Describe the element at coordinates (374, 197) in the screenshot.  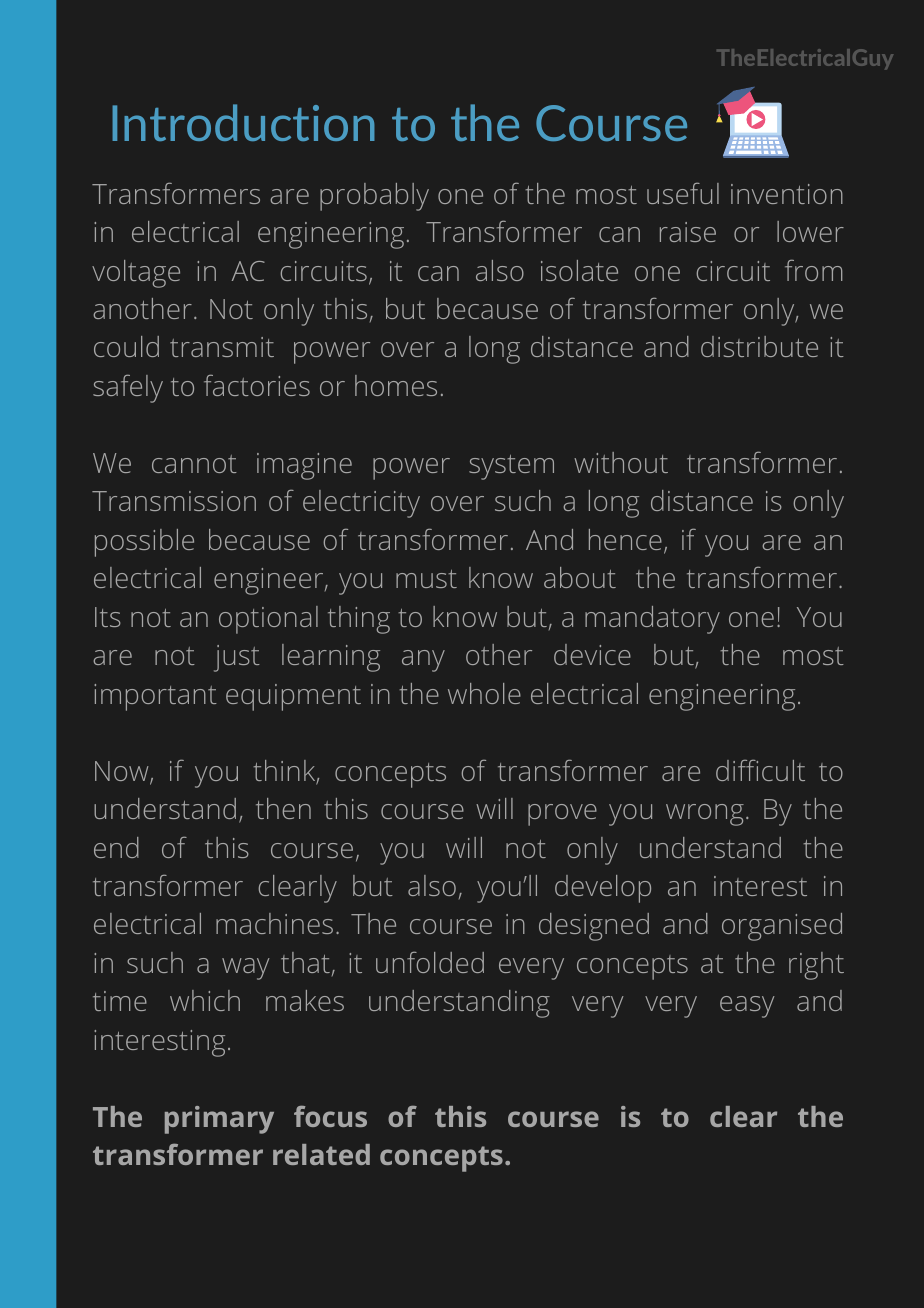
I see `probably` at that location.
